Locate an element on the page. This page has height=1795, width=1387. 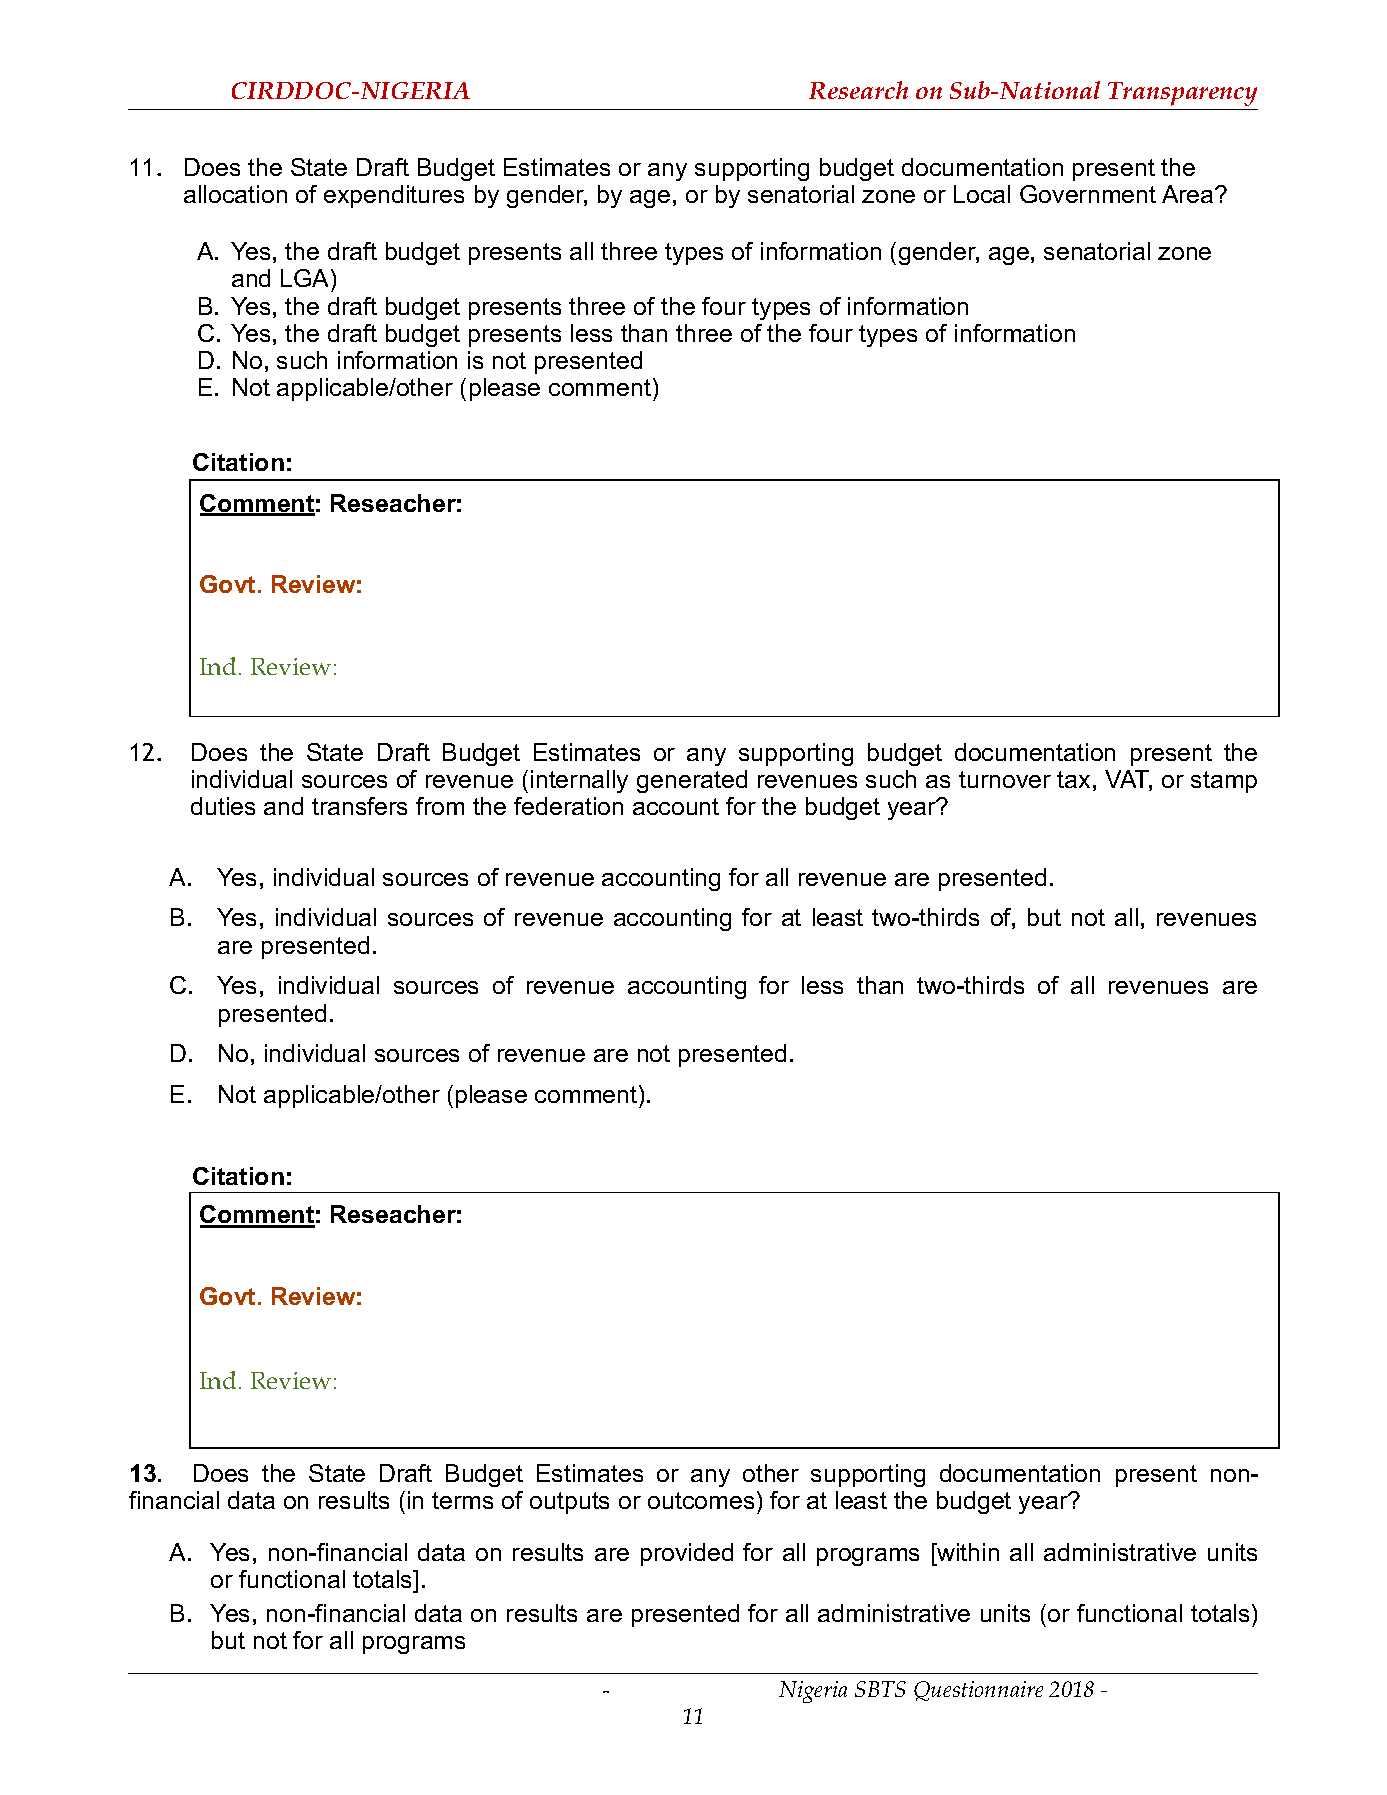
terms is located at coordinates (462, 1500).
